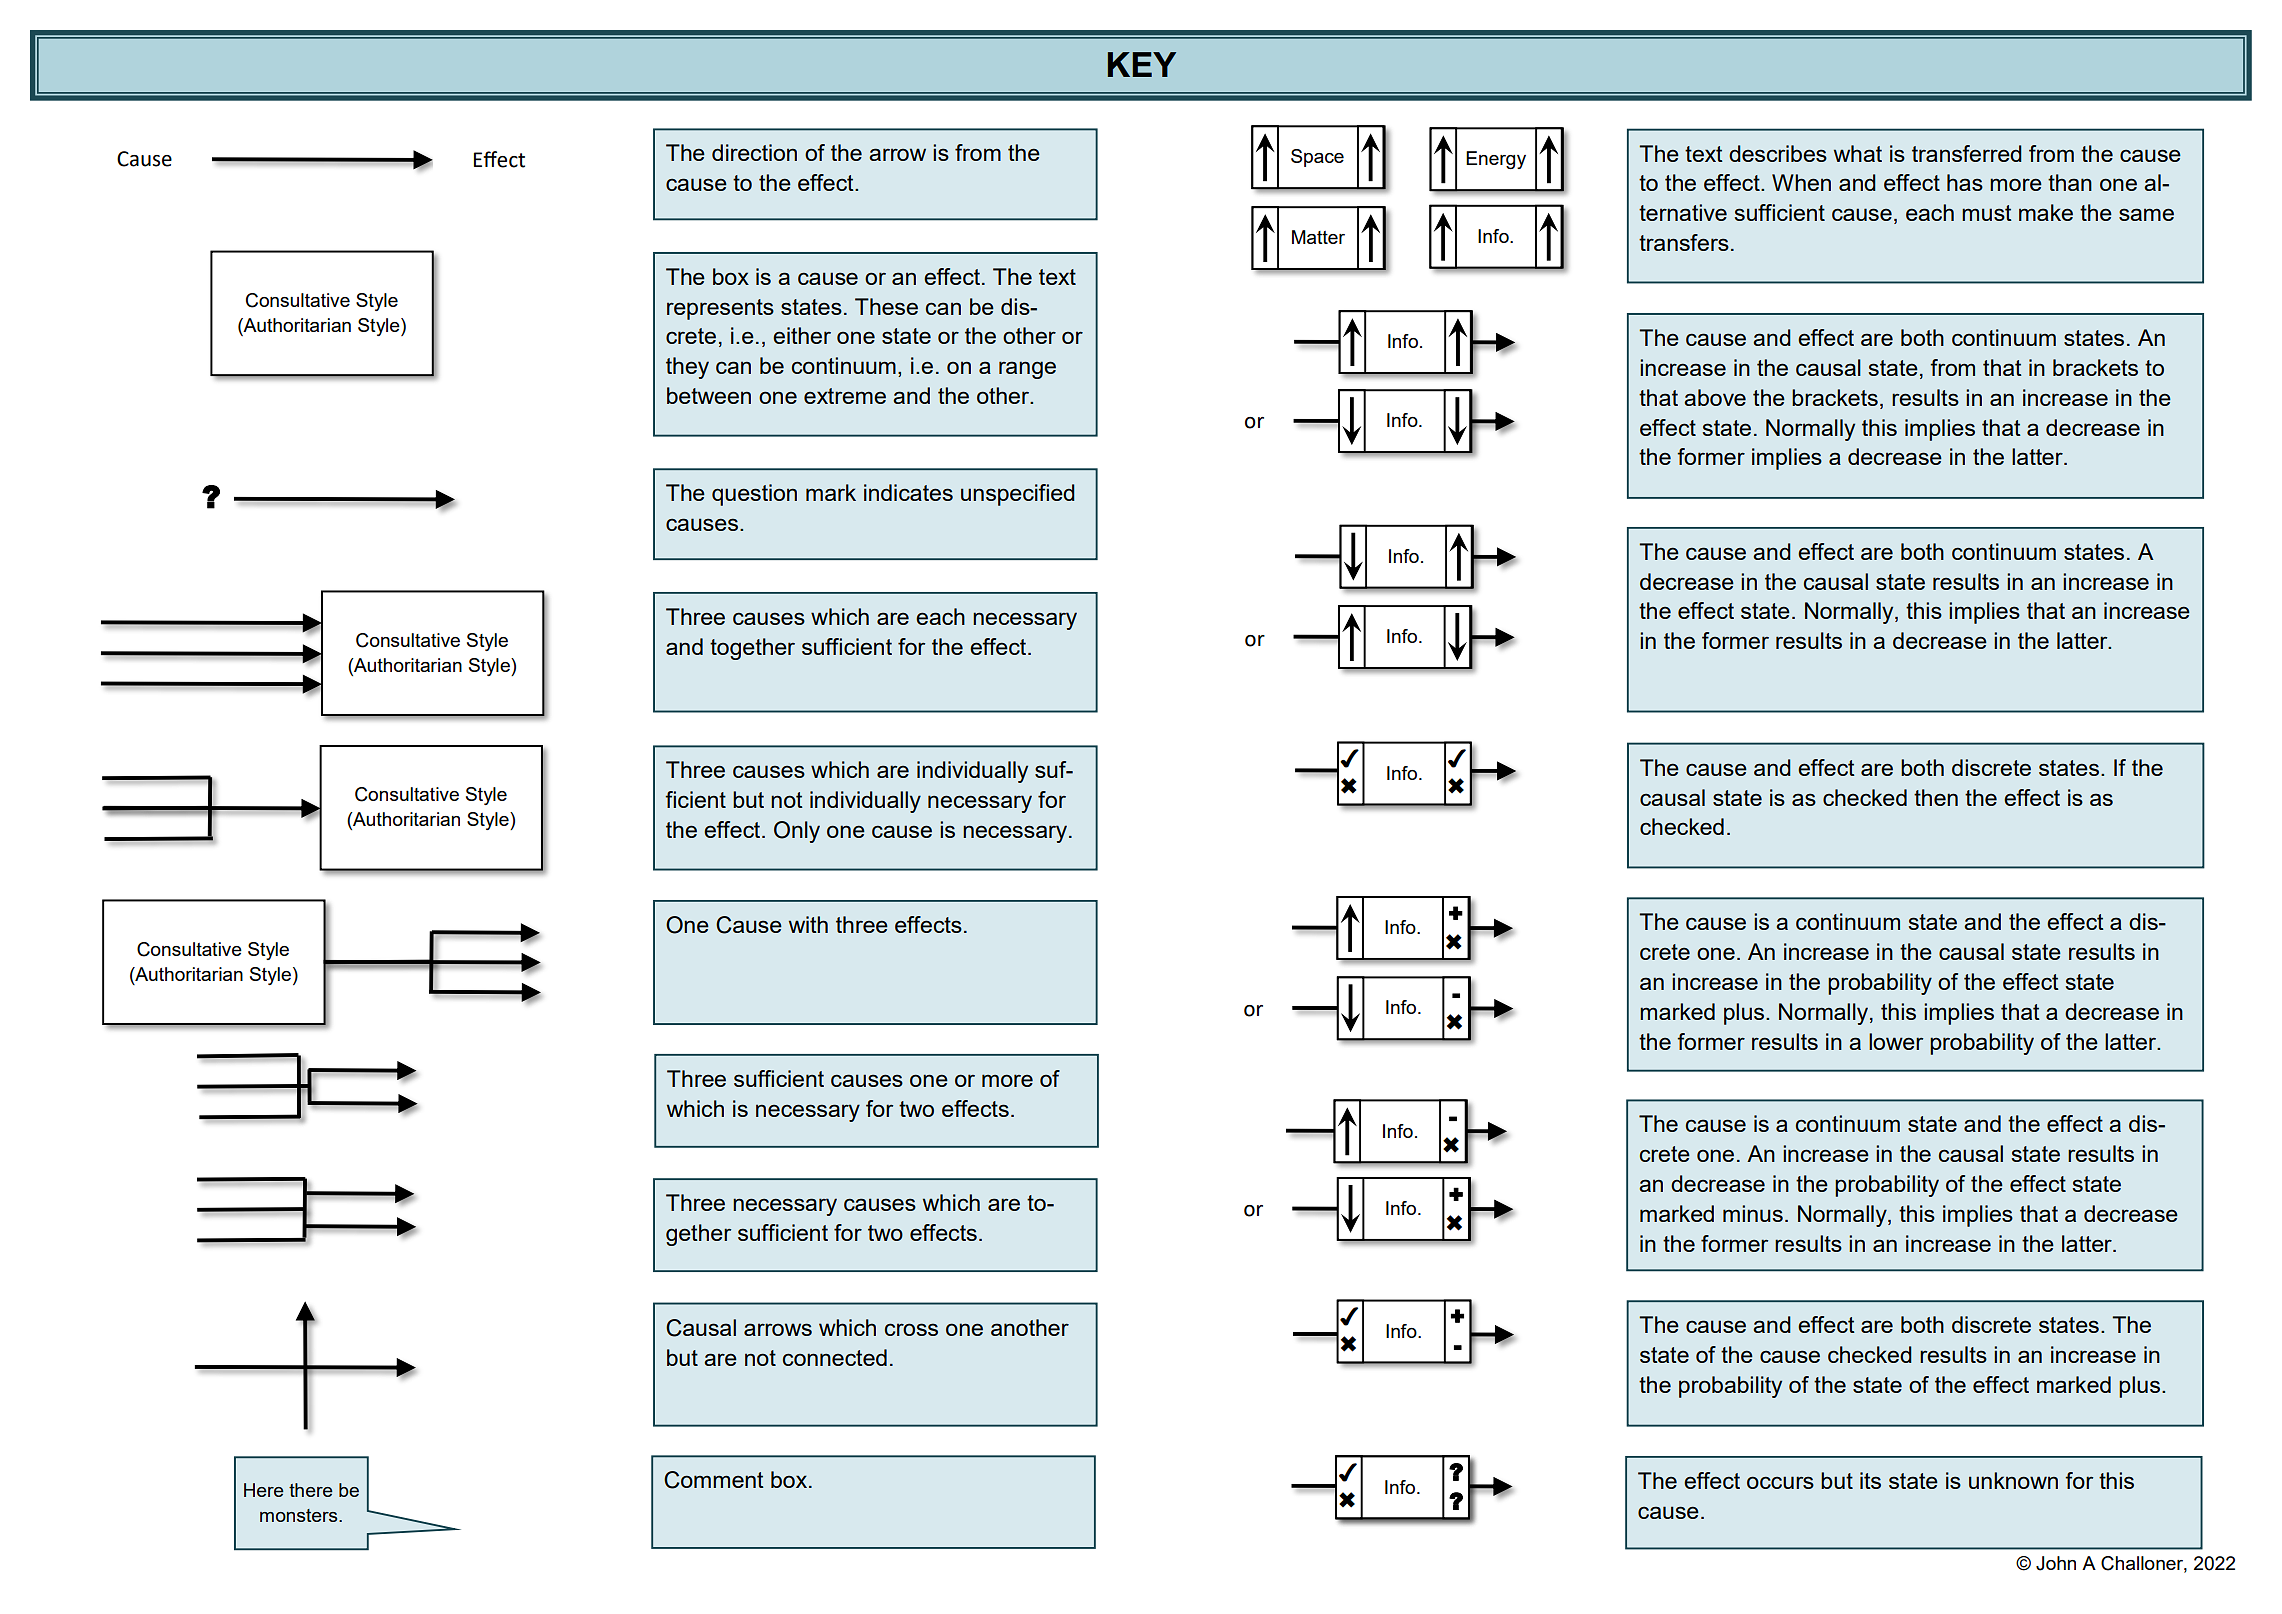 The width and height of the page is (2282, 1614). What do you see at coordinates (1715, 397) in the page?
I see `above` at bounding box center [1715, 397].
